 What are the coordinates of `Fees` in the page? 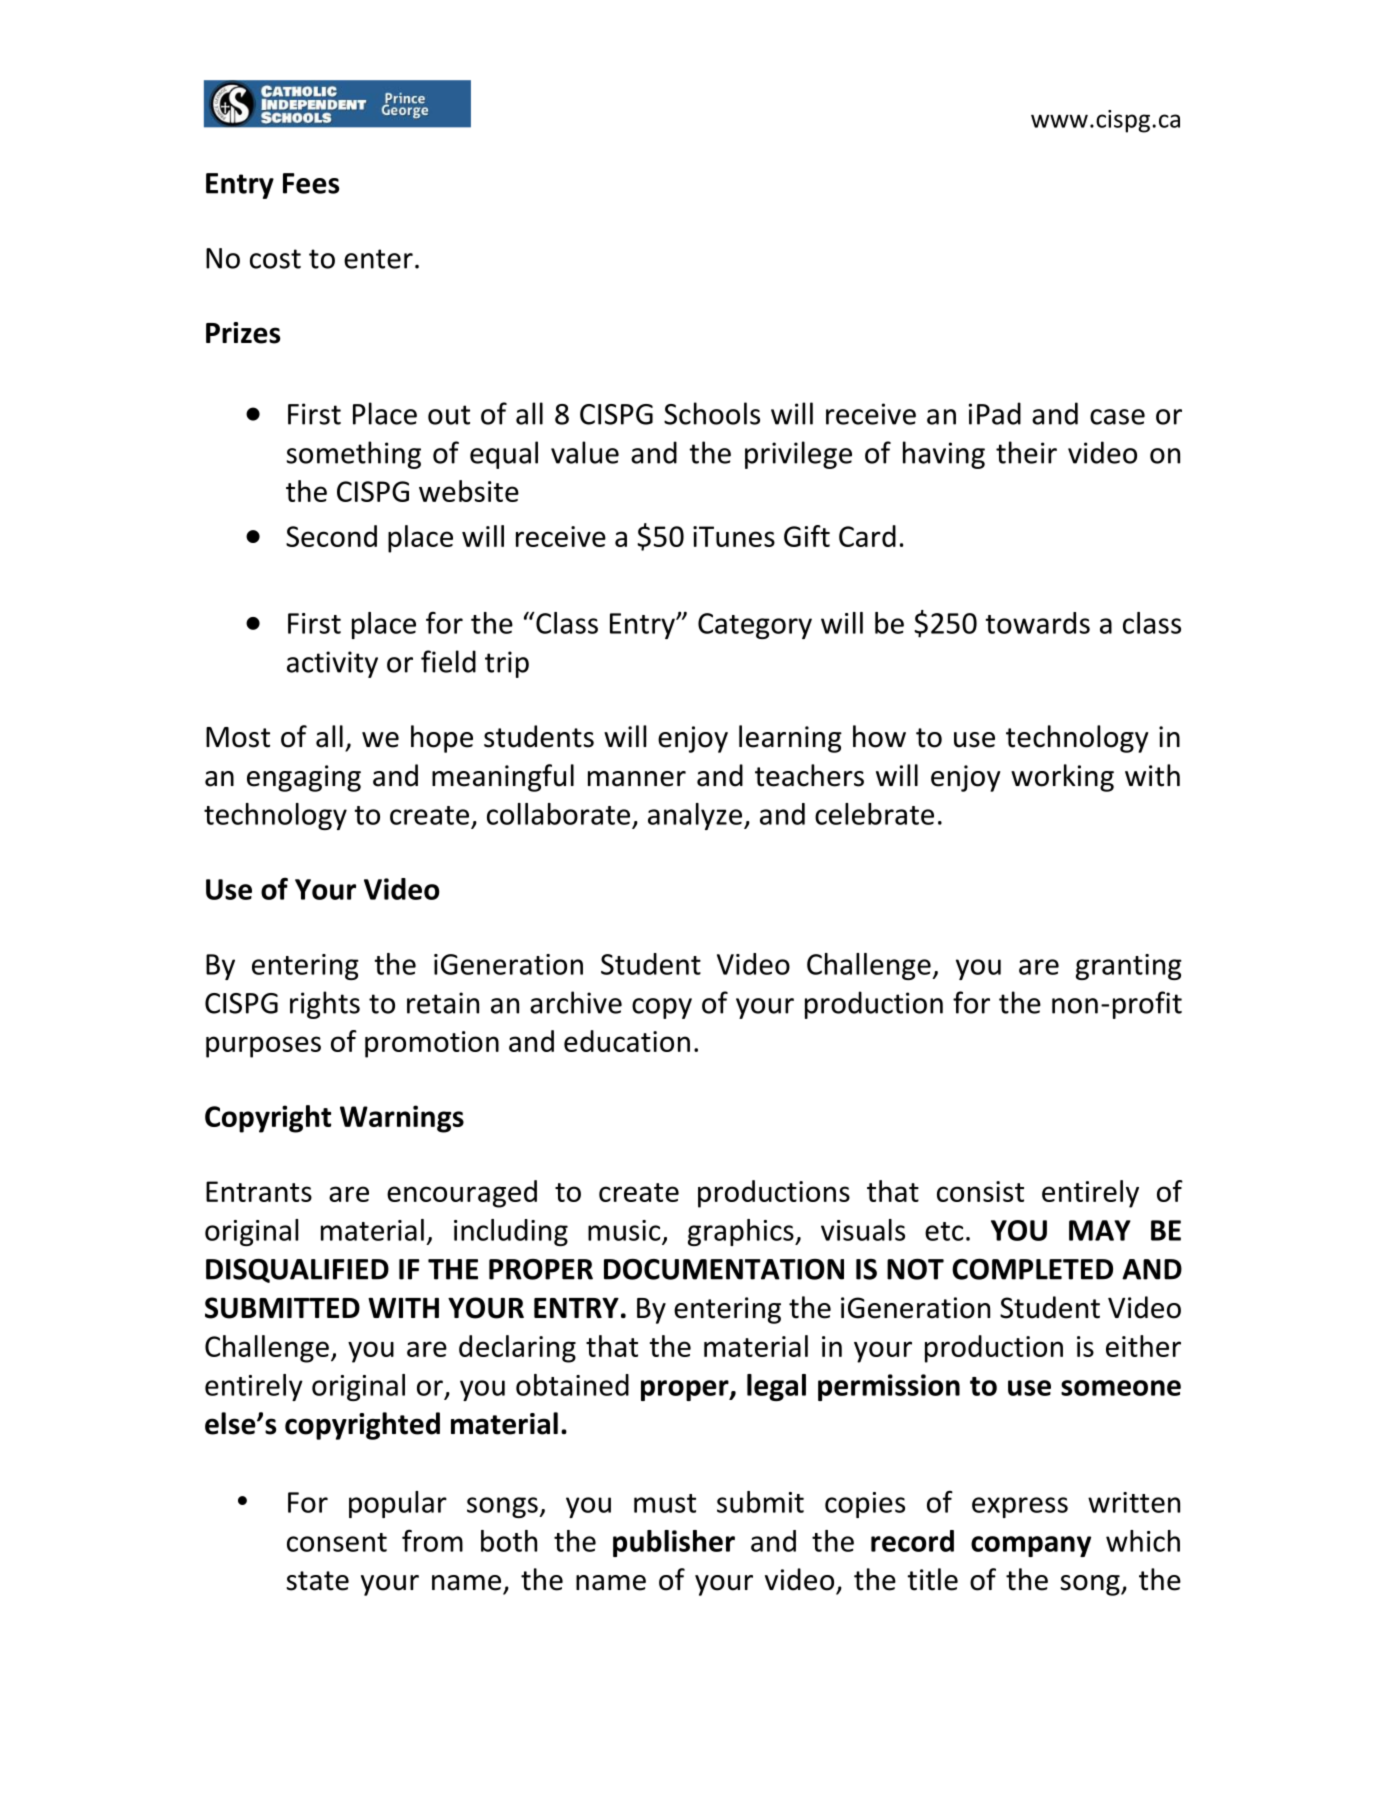 It's located at (311, 183).
